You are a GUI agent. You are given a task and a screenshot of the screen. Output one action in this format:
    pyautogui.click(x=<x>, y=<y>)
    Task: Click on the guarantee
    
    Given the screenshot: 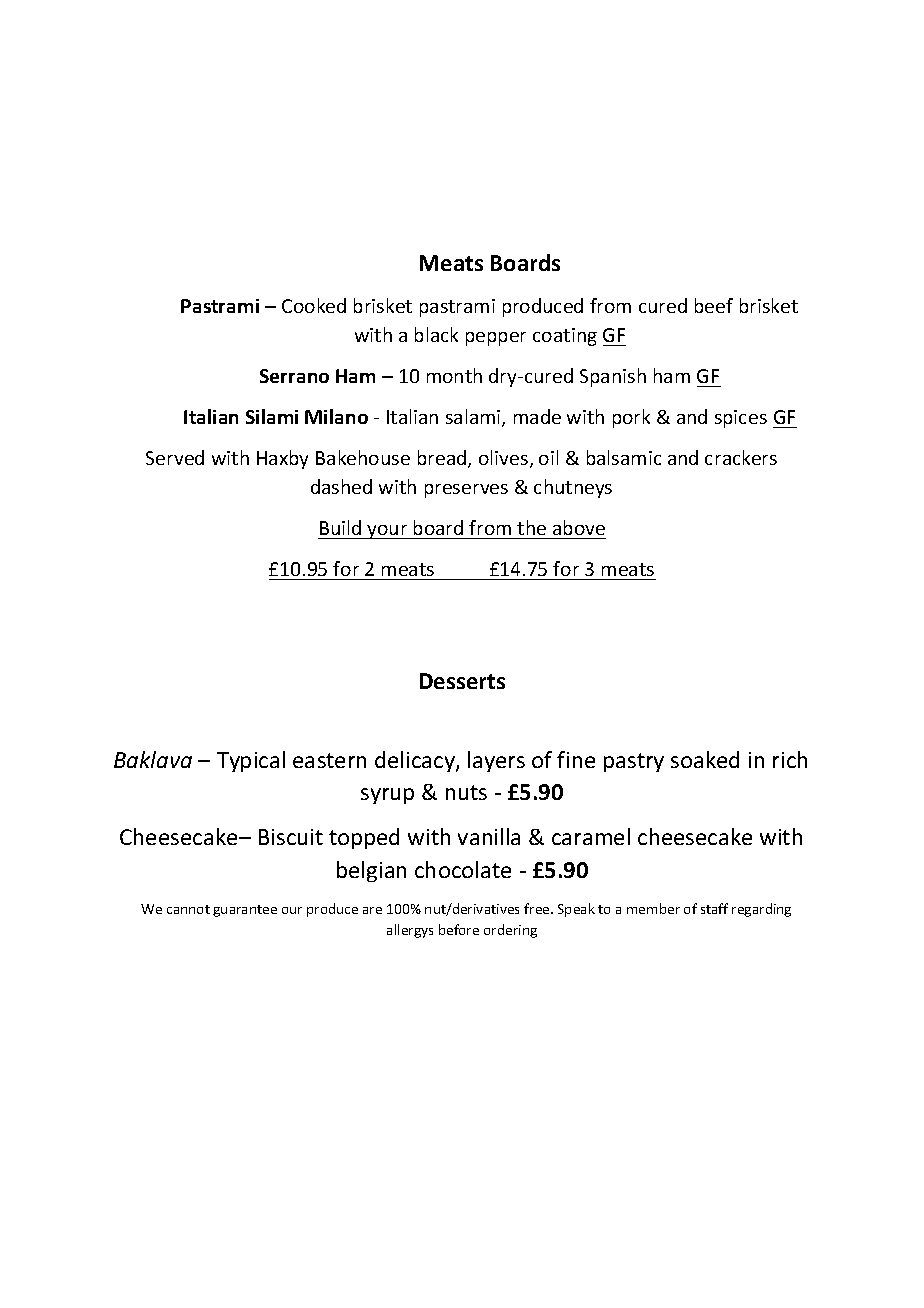 What is the action you would take?
    pyautogui.click(x=245, y=911)
